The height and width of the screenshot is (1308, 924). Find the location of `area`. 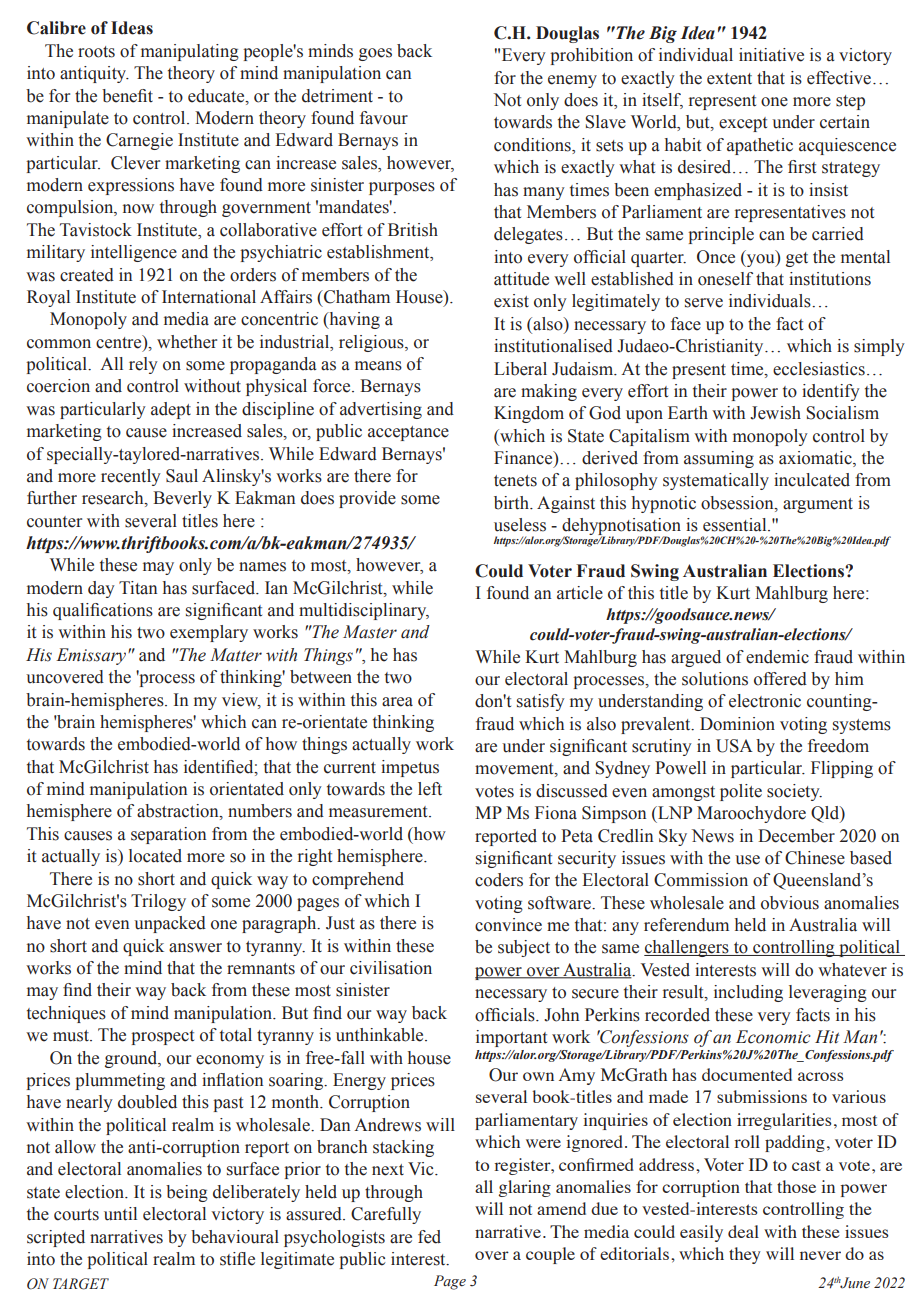

area is located at coordinates (397, 702).
